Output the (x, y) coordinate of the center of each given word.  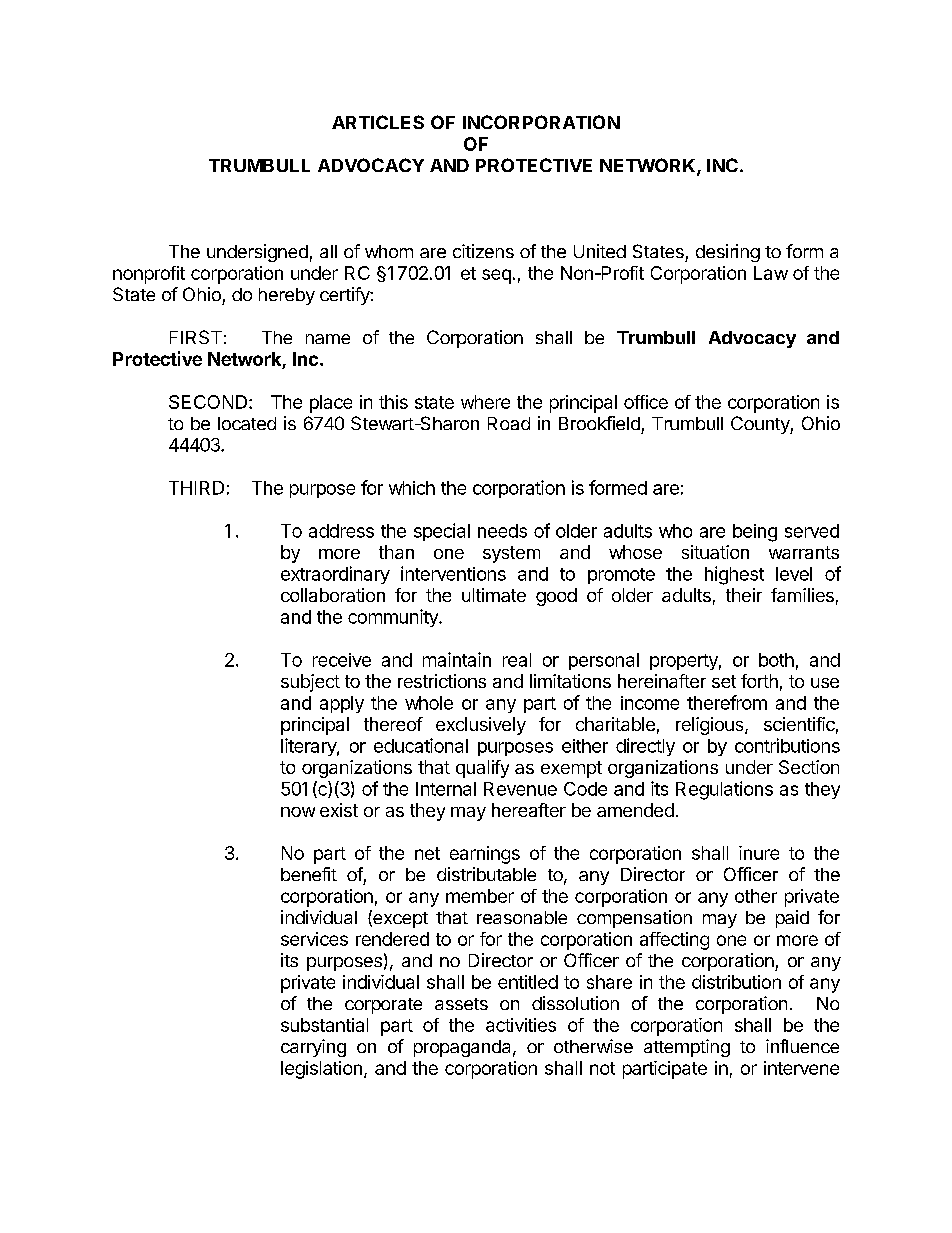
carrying (313, 1048)
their (744, 595)
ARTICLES (378, 122)
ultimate (494, 595)
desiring (728, 253)
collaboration (333, 595)
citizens (483, 251)
